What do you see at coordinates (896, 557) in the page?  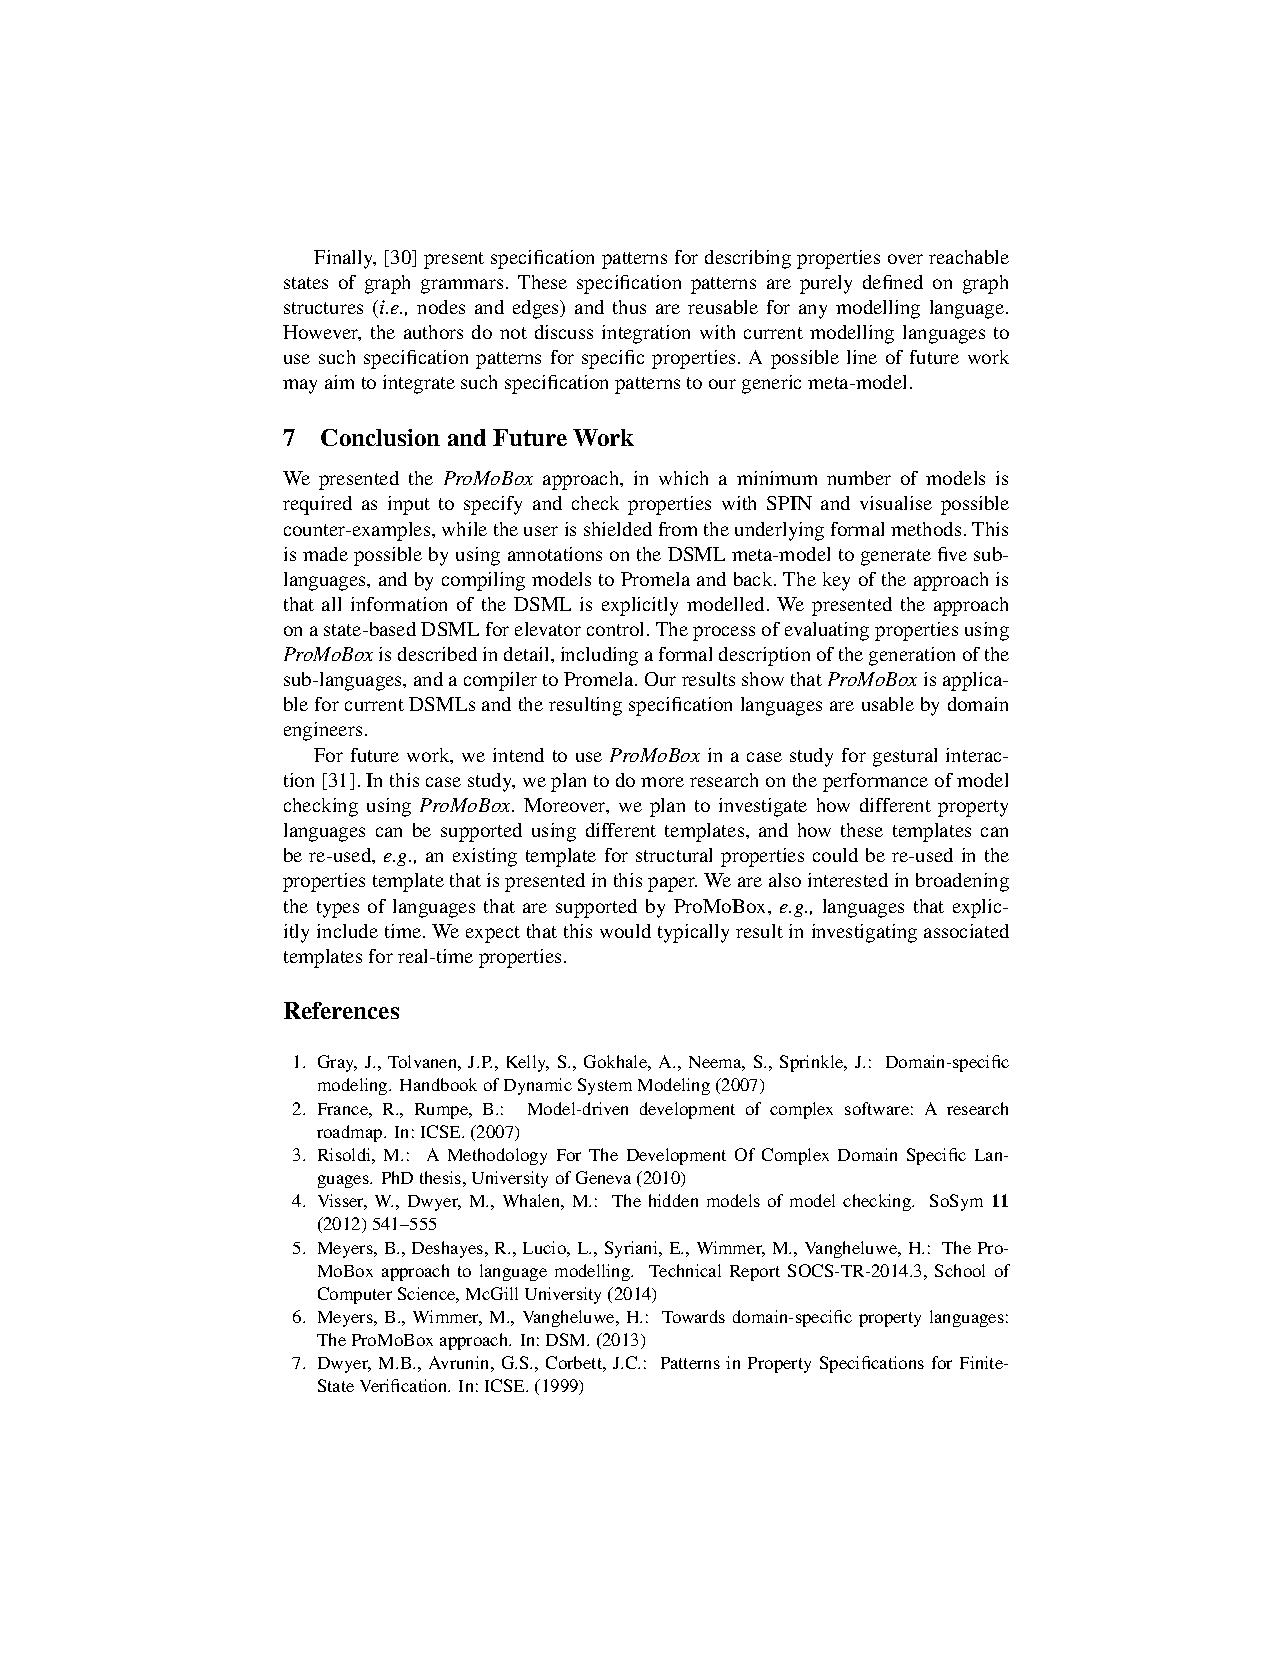 I see `generate` at bounding box center [896, 557].
